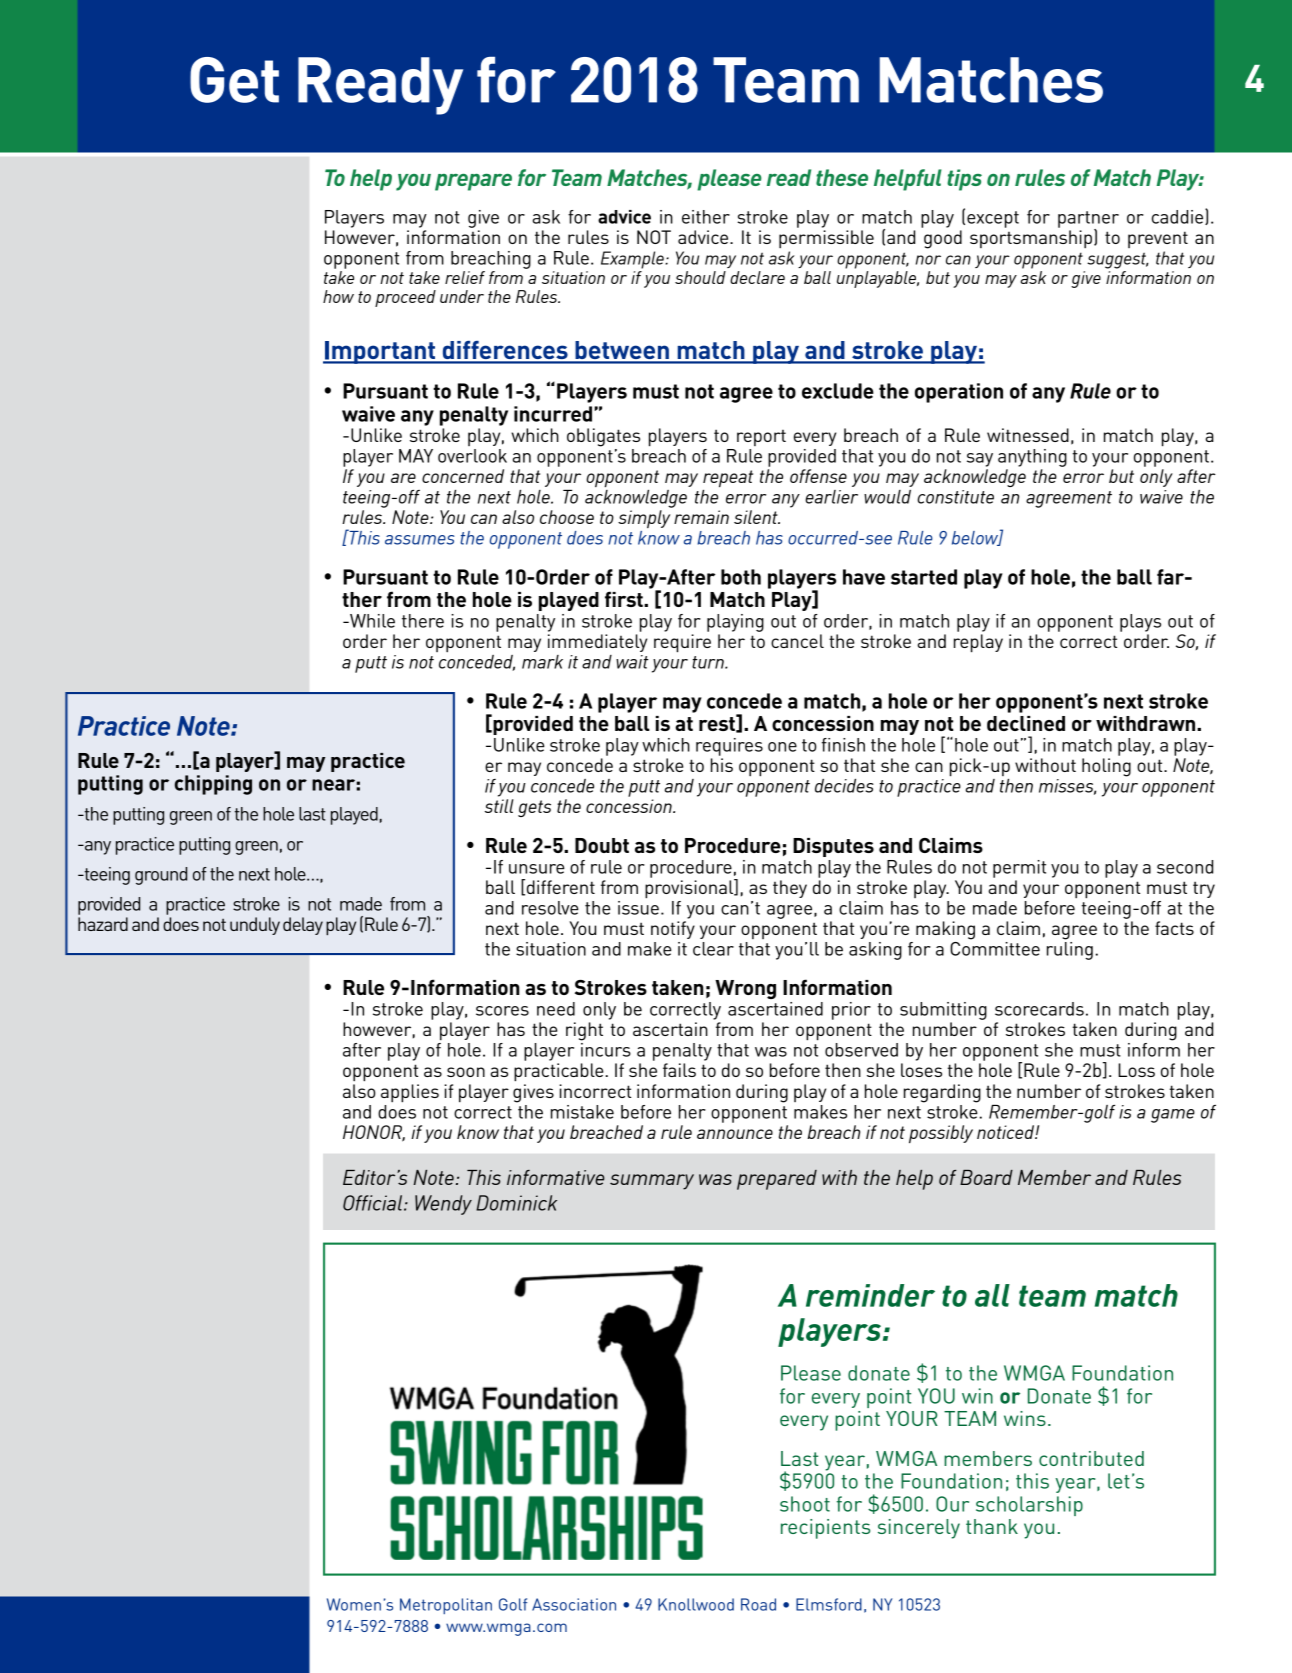 The image size is (1292, 1673). What do you see at coordinates (374, 1203) in the page?
I see `Official` at bounding box center [374, 1203].
